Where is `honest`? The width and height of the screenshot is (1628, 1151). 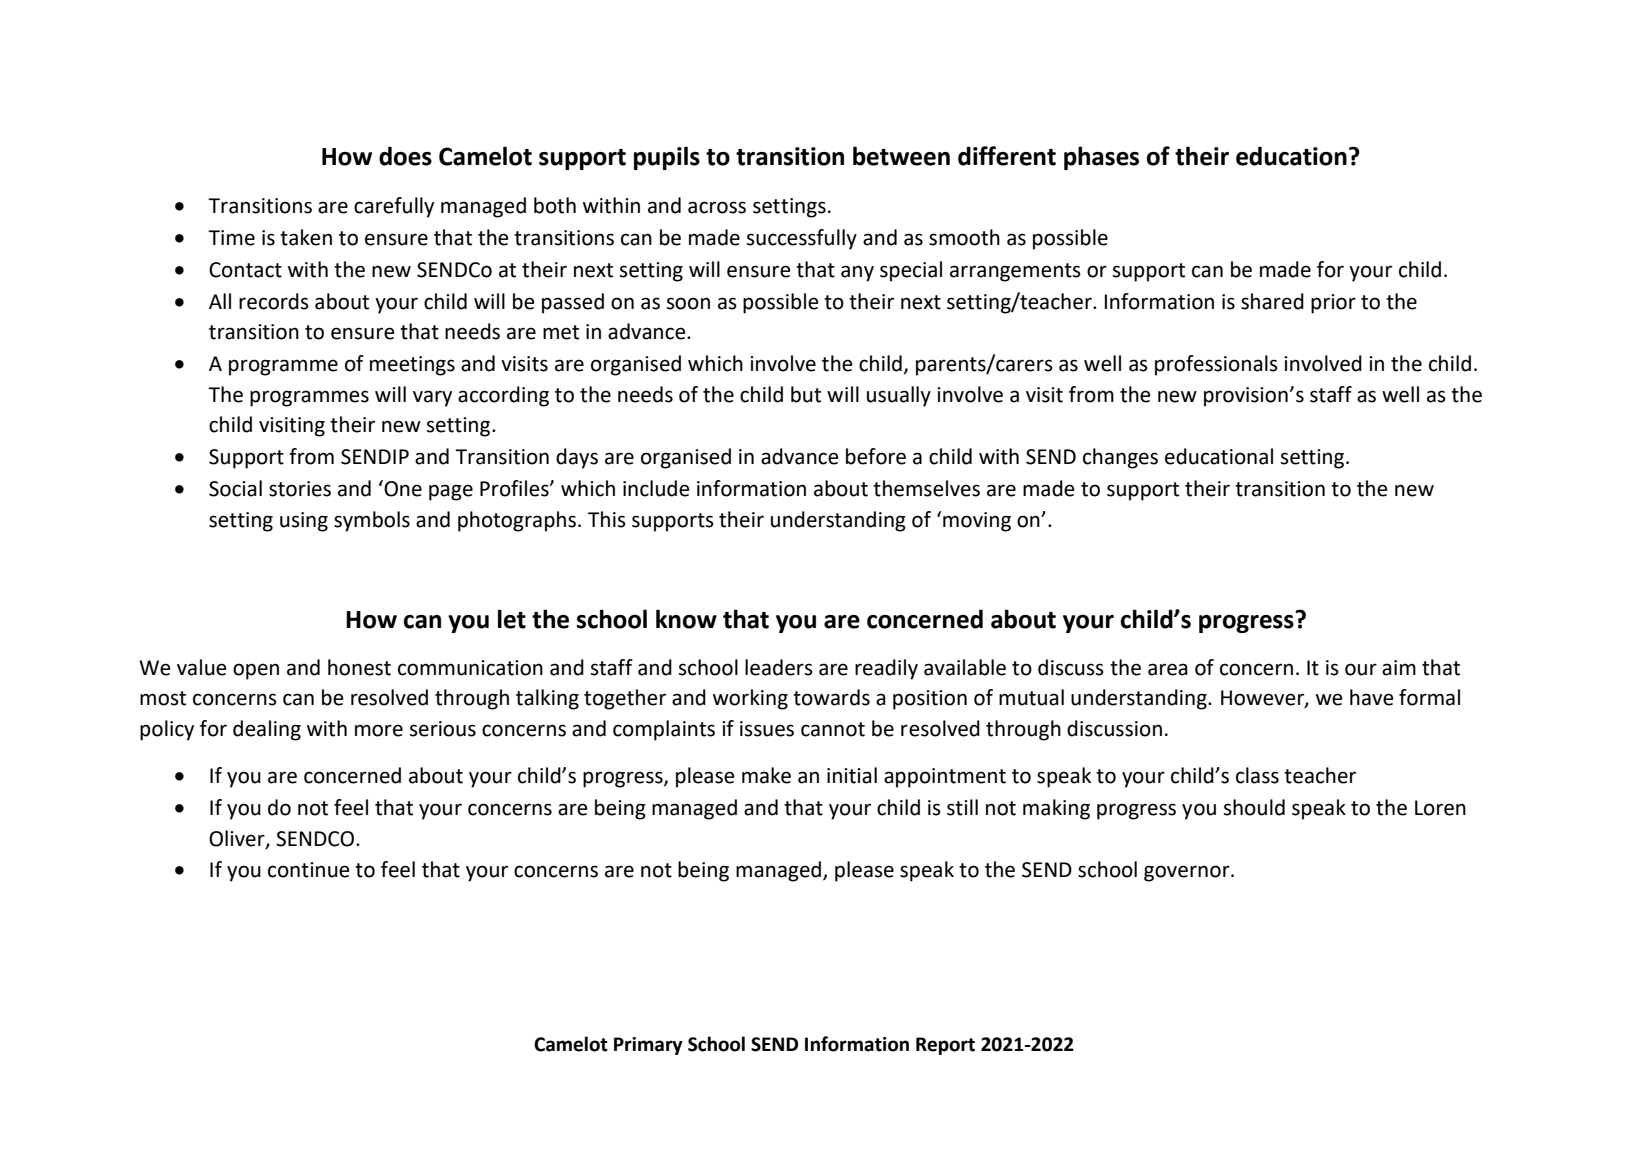
honest is located at coordinates (359, 667).
